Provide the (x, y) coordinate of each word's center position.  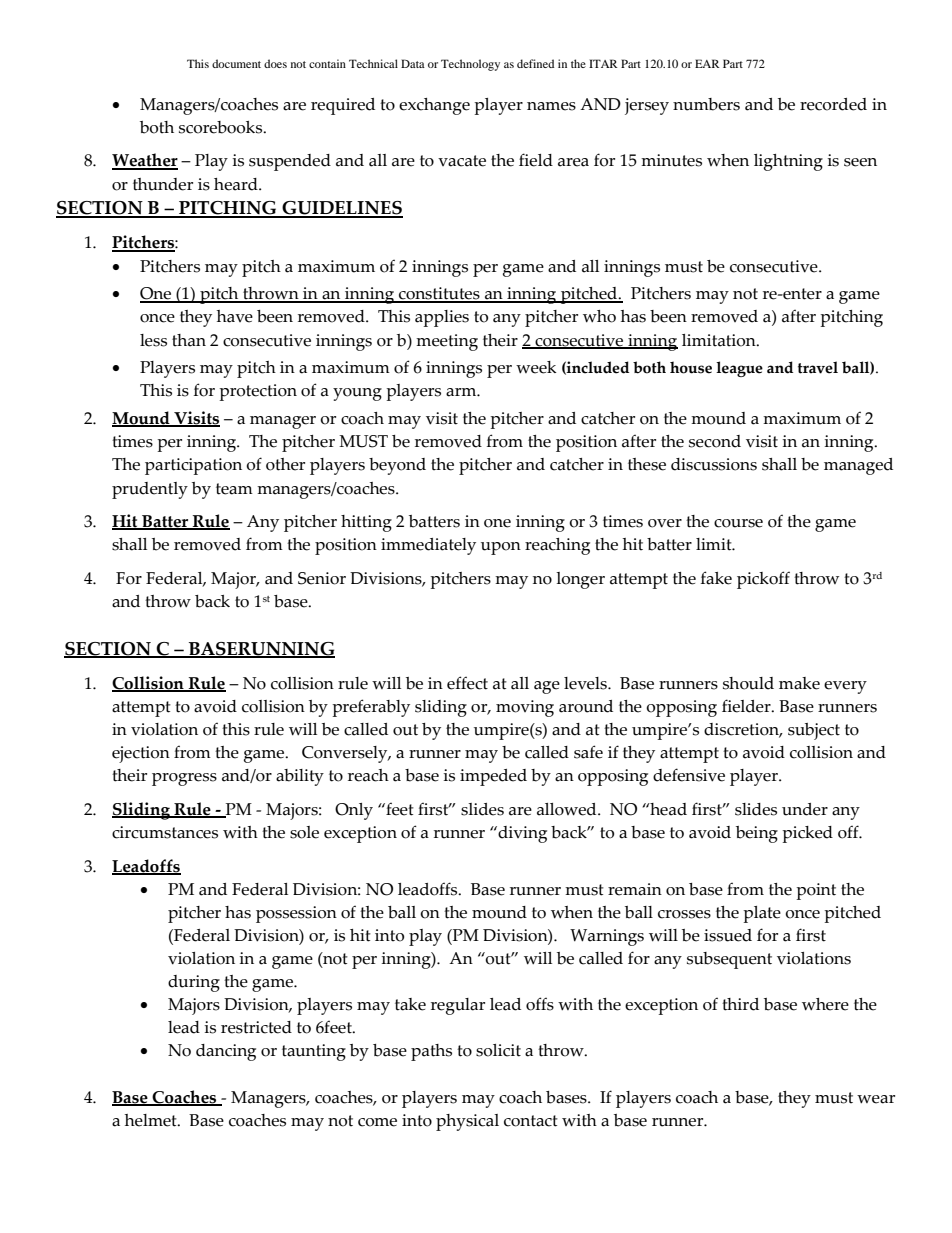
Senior (322, 578)
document (236, 63)
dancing (226, 1052)
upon (501, 548)
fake (716, 578)
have (235, 316)
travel (818, 367)
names (551, 106)
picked (807, 834)
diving (521, 834)
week (536, 367)
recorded (833, 104)
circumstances (165, 832)
